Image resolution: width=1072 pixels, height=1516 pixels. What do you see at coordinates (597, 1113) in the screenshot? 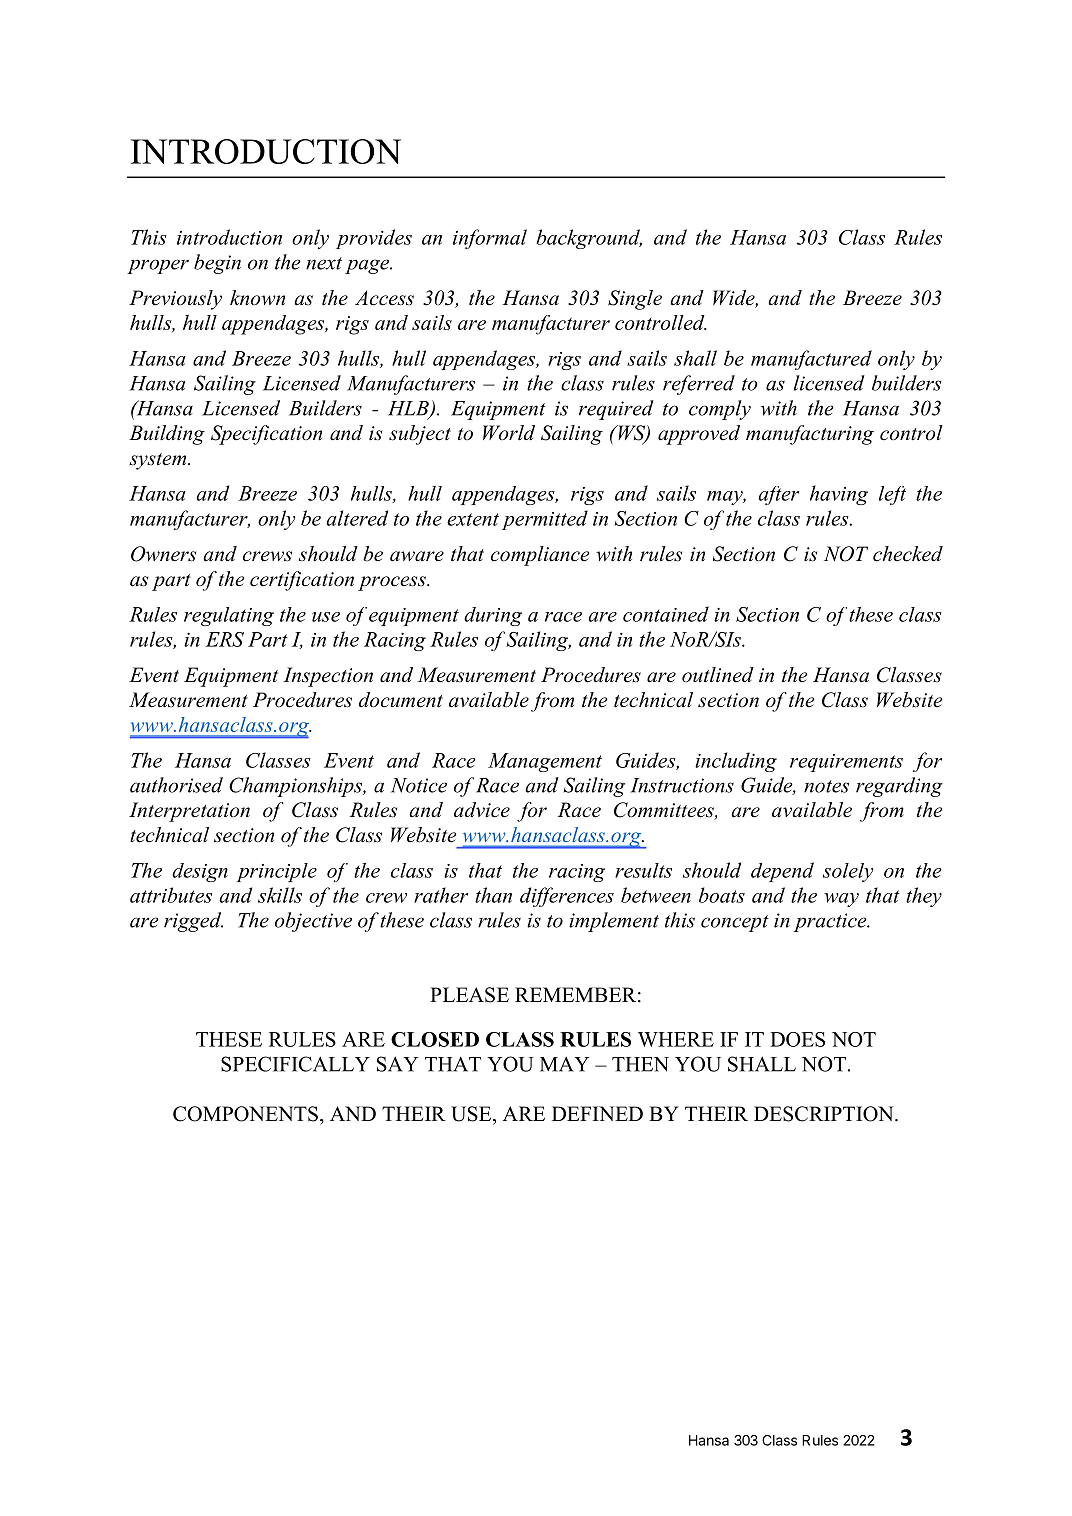
I see `DEFINED` at bounding box center [597, 1113].
